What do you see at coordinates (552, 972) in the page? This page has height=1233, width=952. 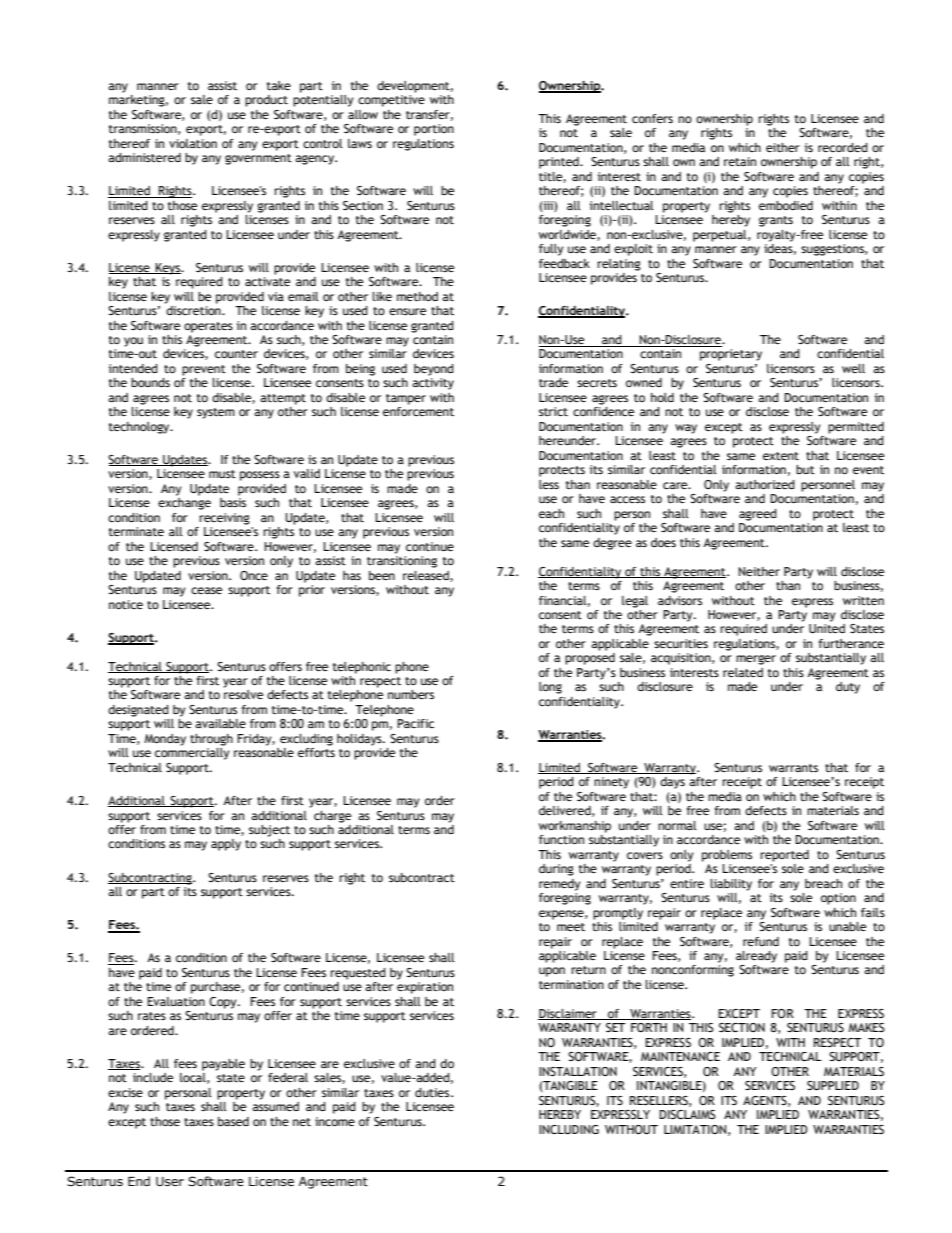 I see `upon` at bounding box center [552, 972].
